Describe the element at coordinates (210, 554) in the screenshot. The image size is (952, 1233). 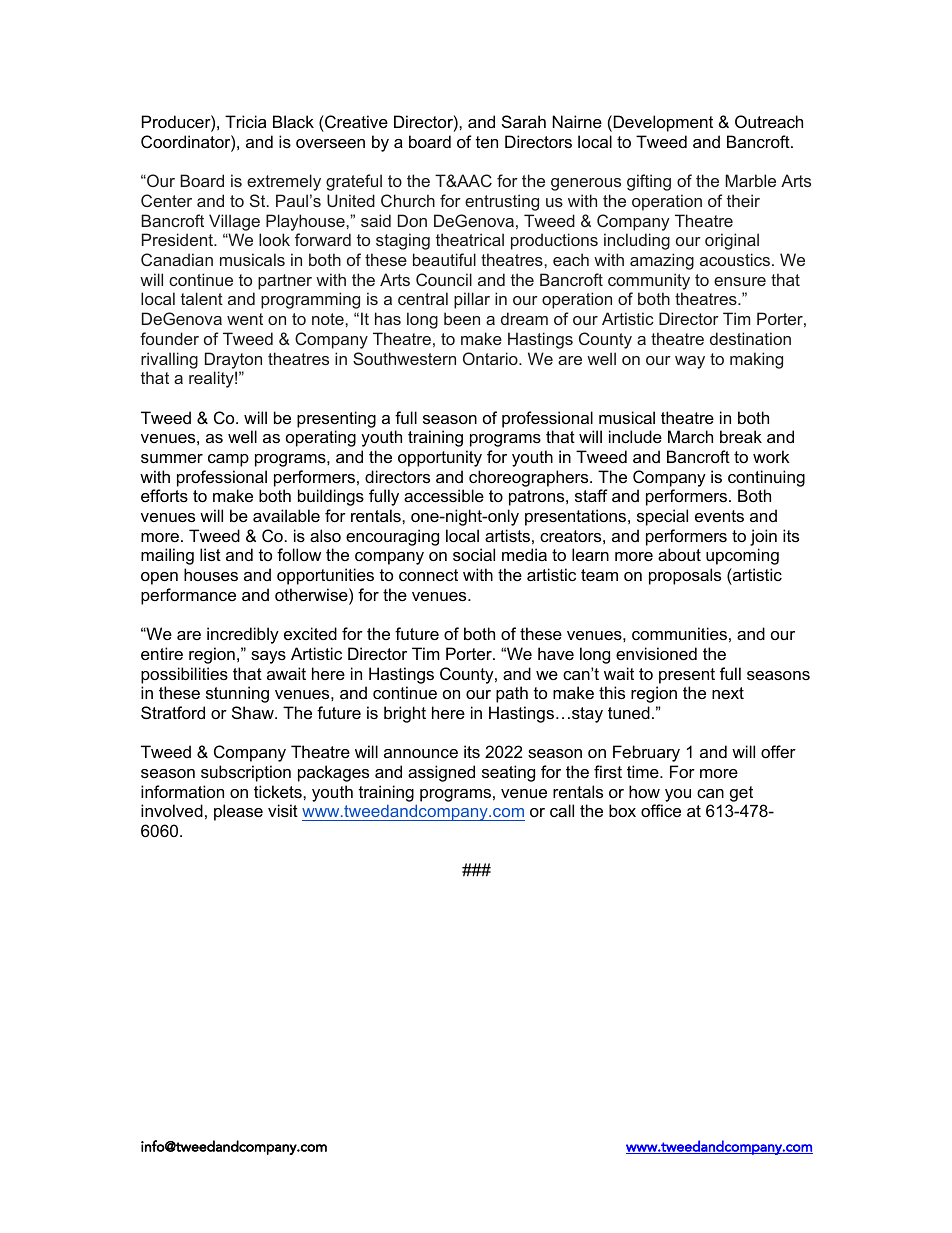
I see `list` at that location.
